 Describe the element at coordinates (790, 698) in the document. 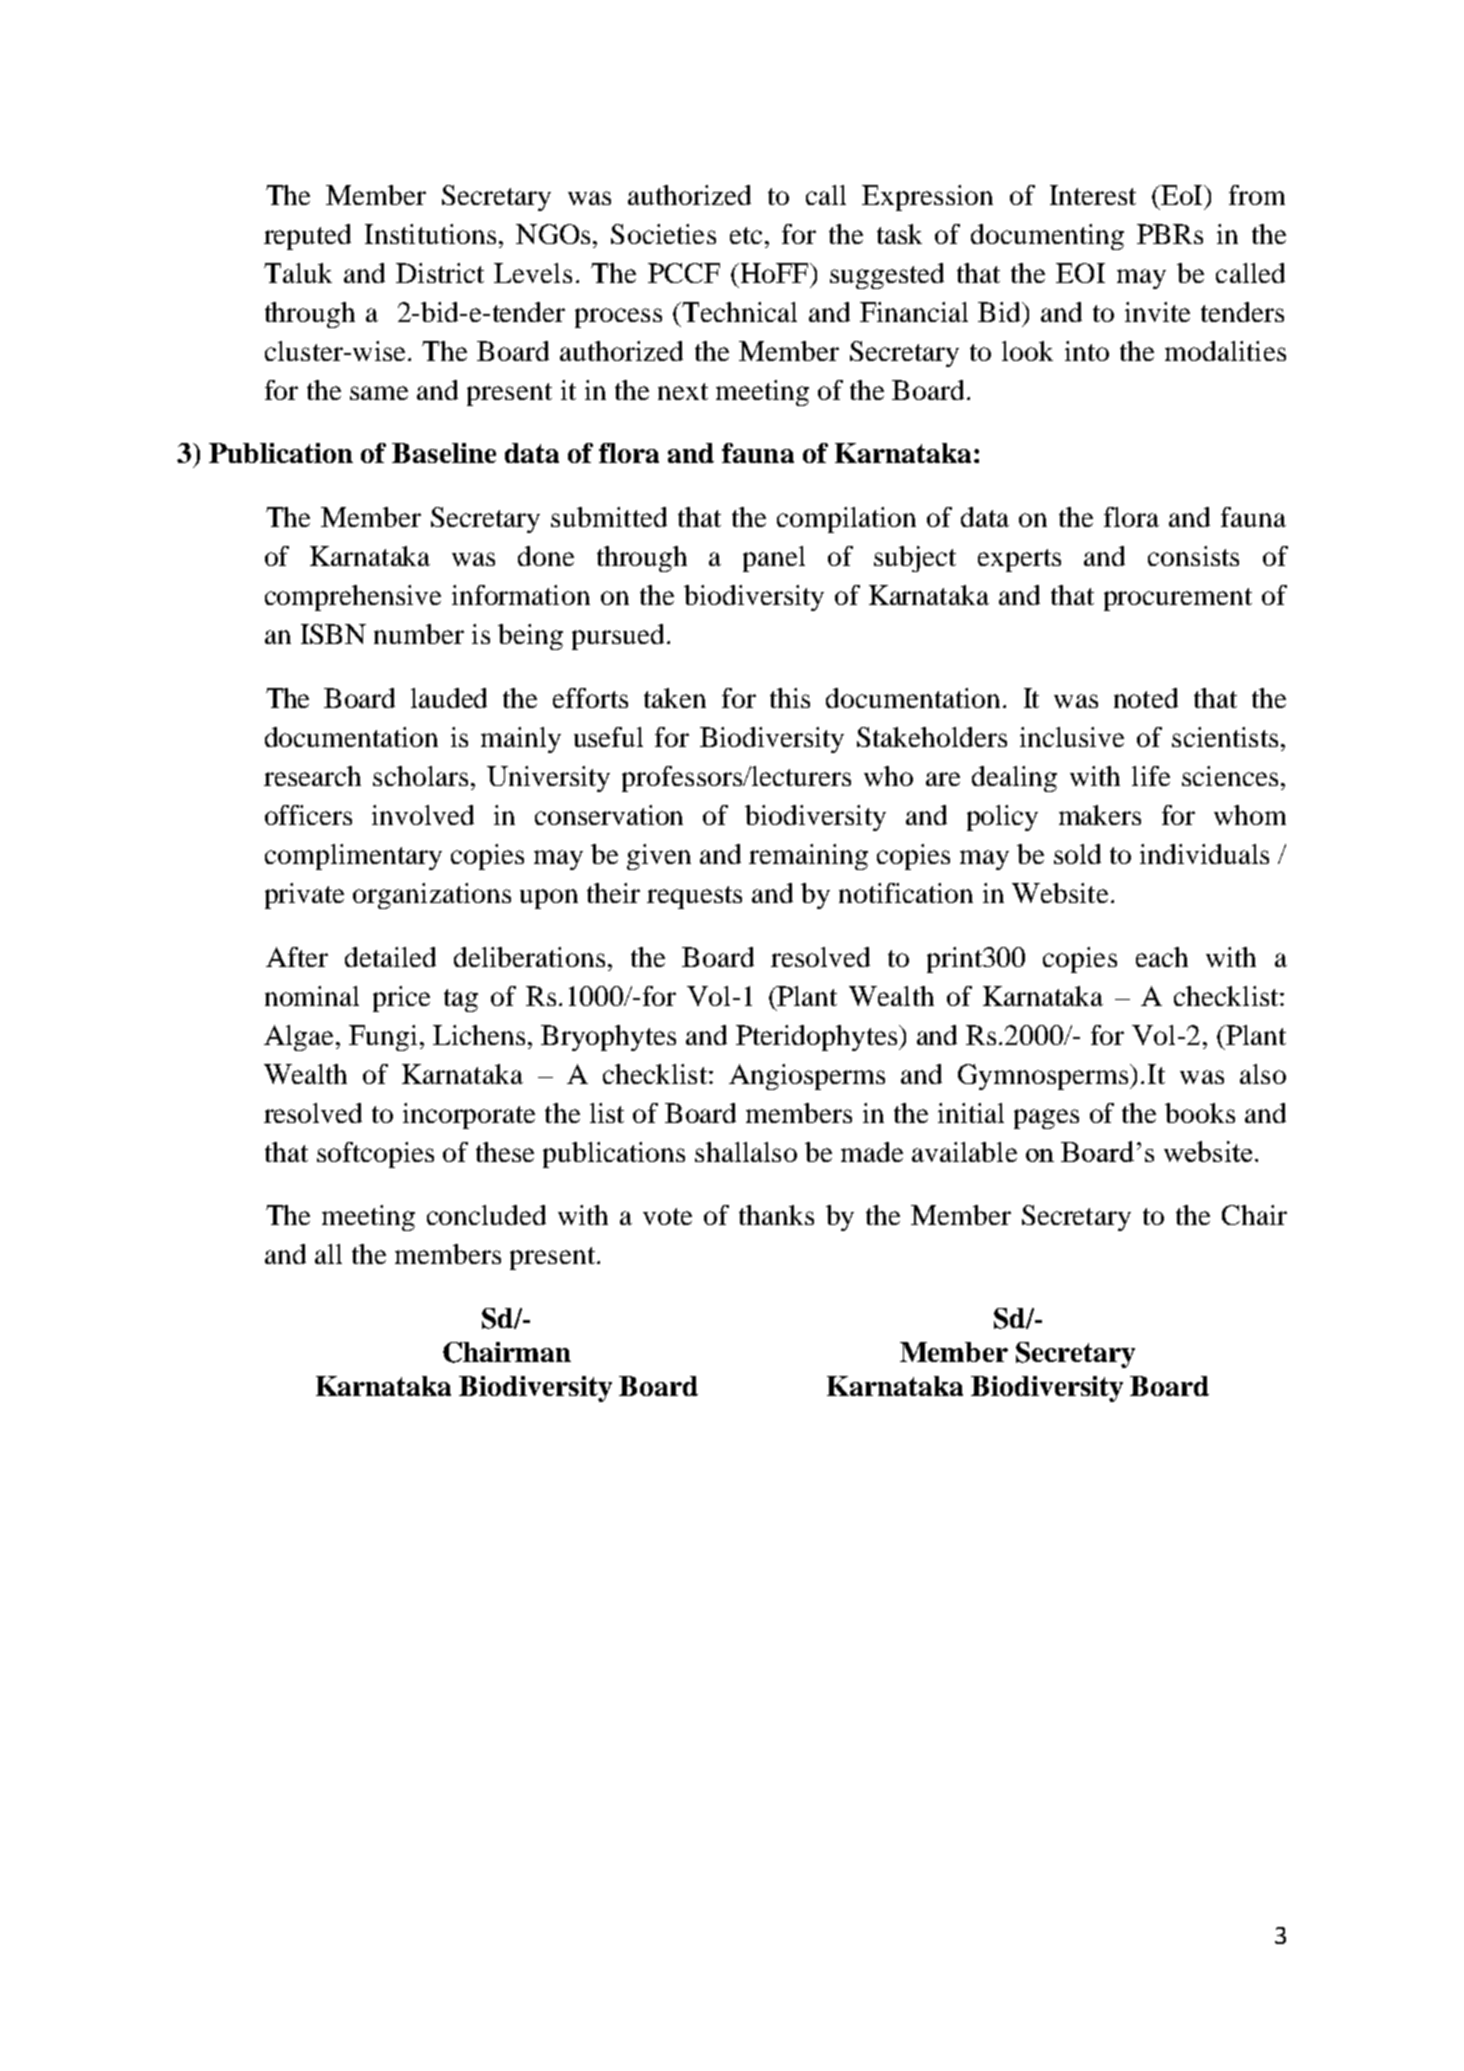

I see `this` at that location.
